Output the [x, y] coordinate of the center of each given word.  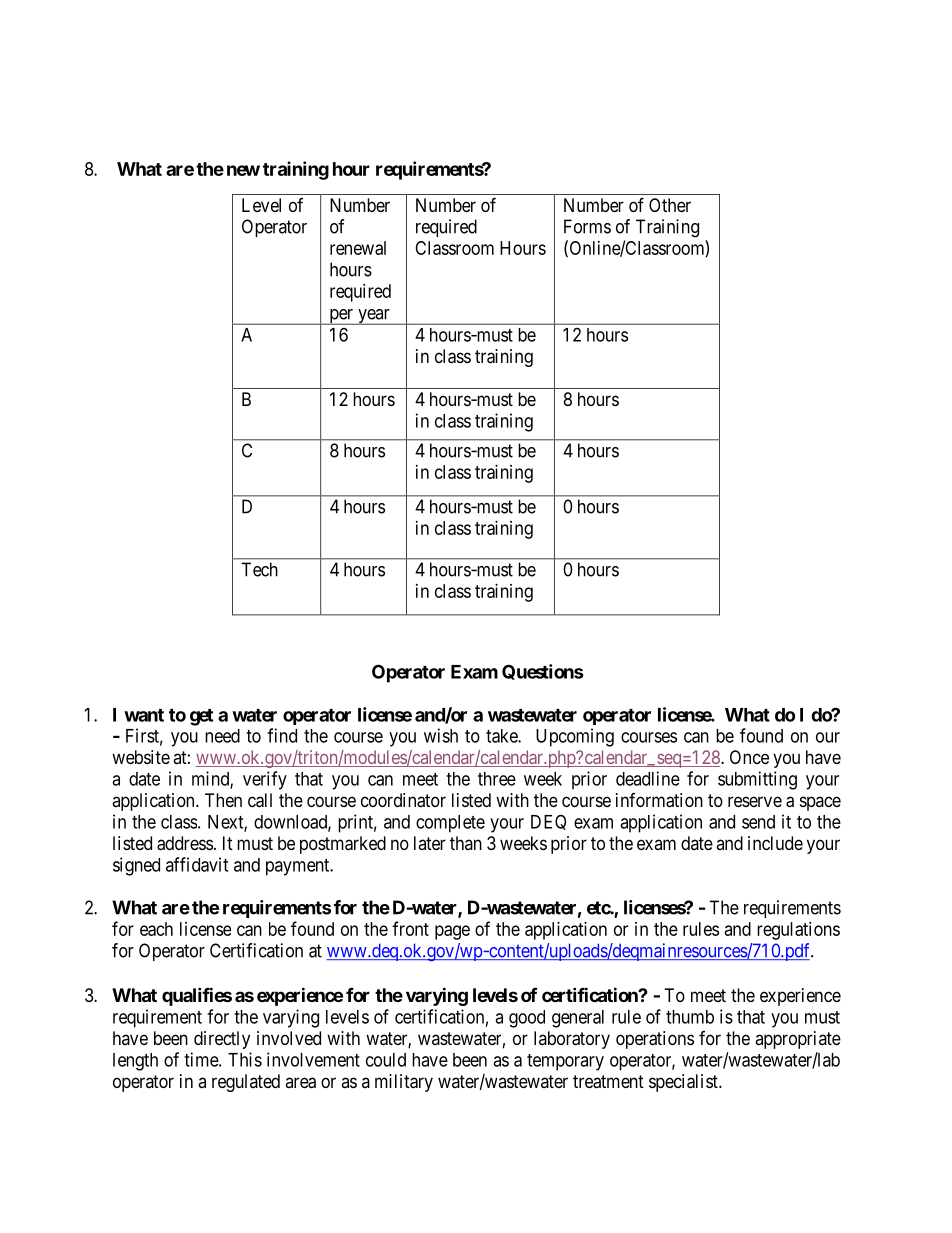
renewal [358, 248]
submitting [757, 780]
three [497, 779]
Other [670, 205]
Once [749, 757]
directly [222, 1040]
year [374, 317]
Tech [259, 569]
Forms [587, 226]
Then [223, 800]
